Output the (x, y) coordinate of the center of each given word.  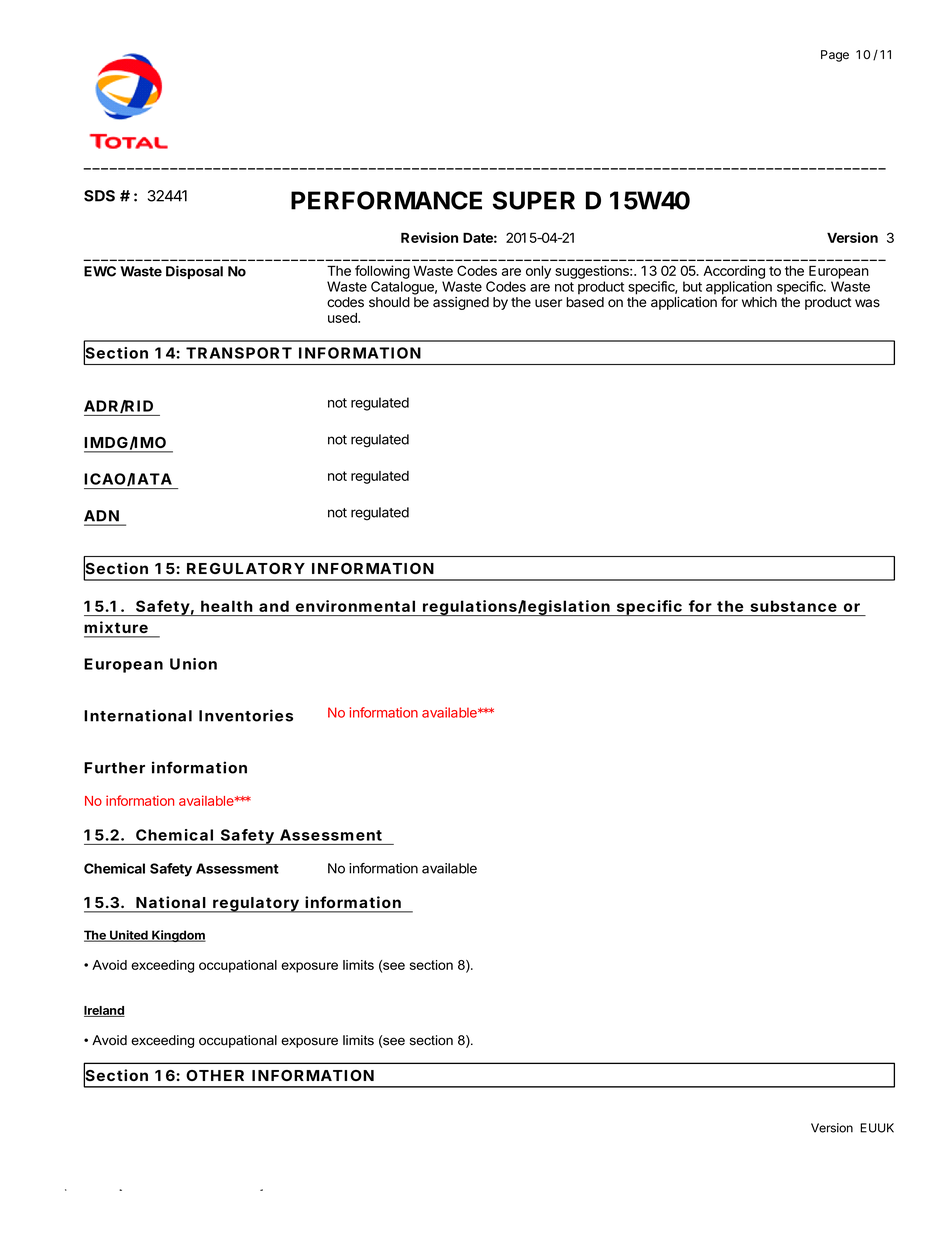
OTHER (215, 1075)
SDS (99, 196)
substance (794, 606)
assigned (461, 303)
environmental (355, 606)
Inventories (246, 715)
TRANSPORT (239, 353)
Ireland (104, 1011)
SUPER (534, 200)
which (759, 302)
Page (835, 56)
